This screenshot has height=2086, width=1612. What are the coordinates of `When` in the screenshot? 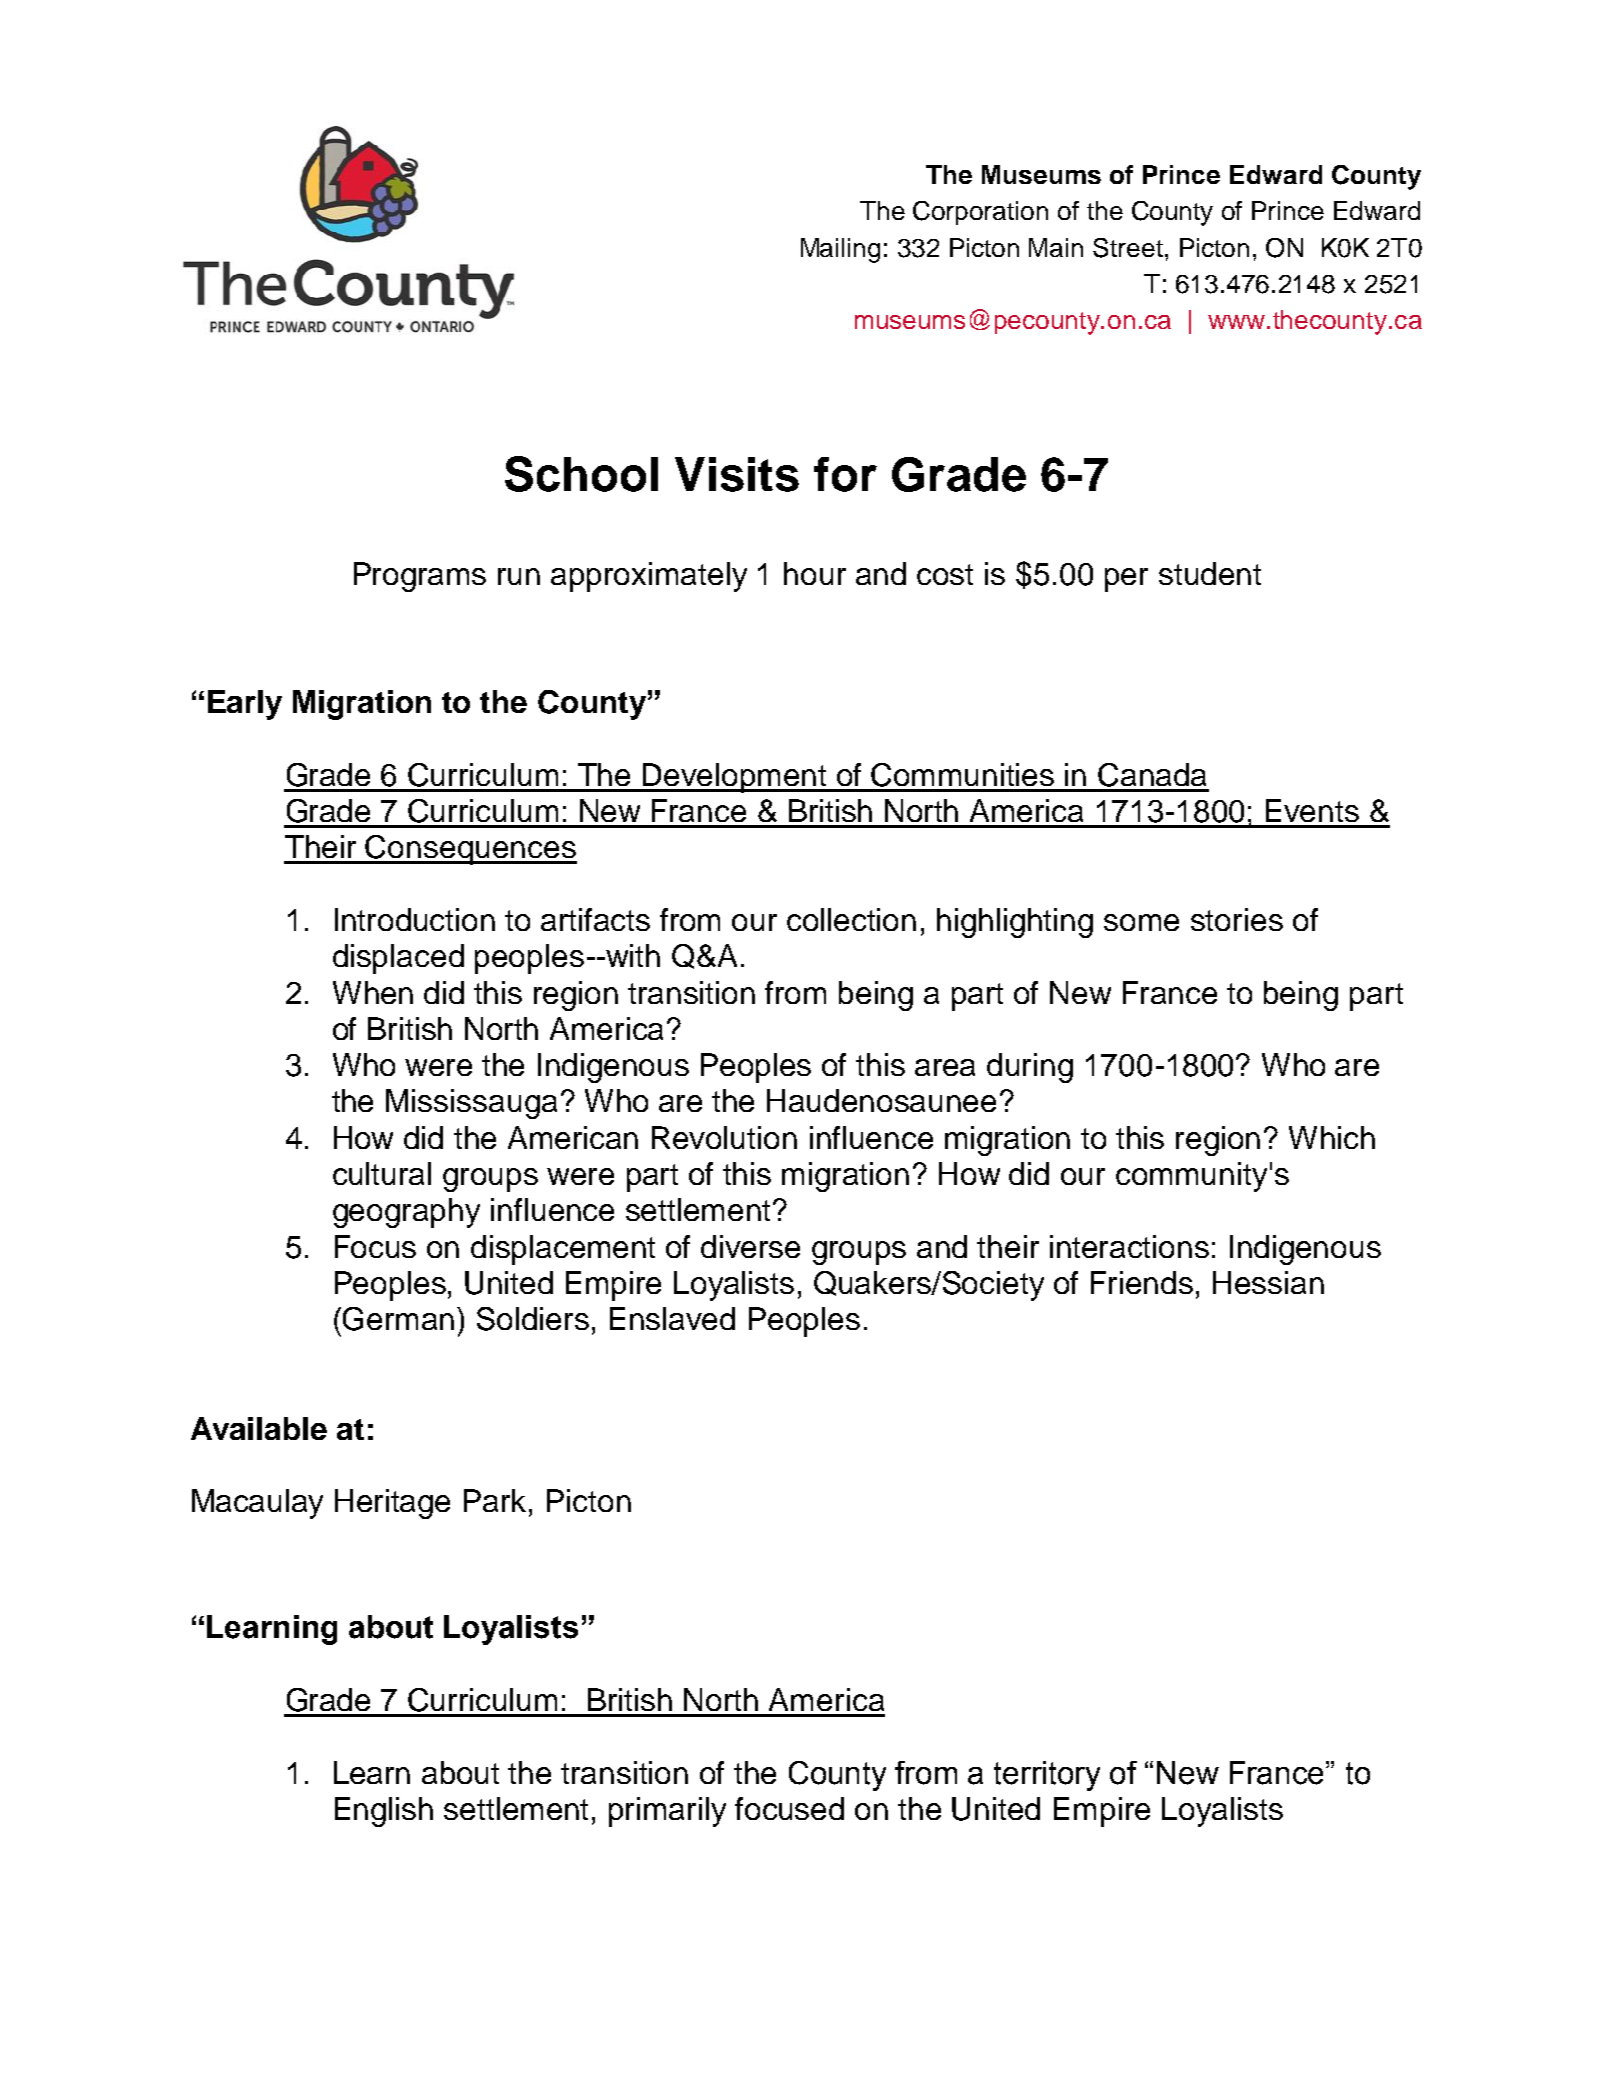 It's located at (373, 992).
